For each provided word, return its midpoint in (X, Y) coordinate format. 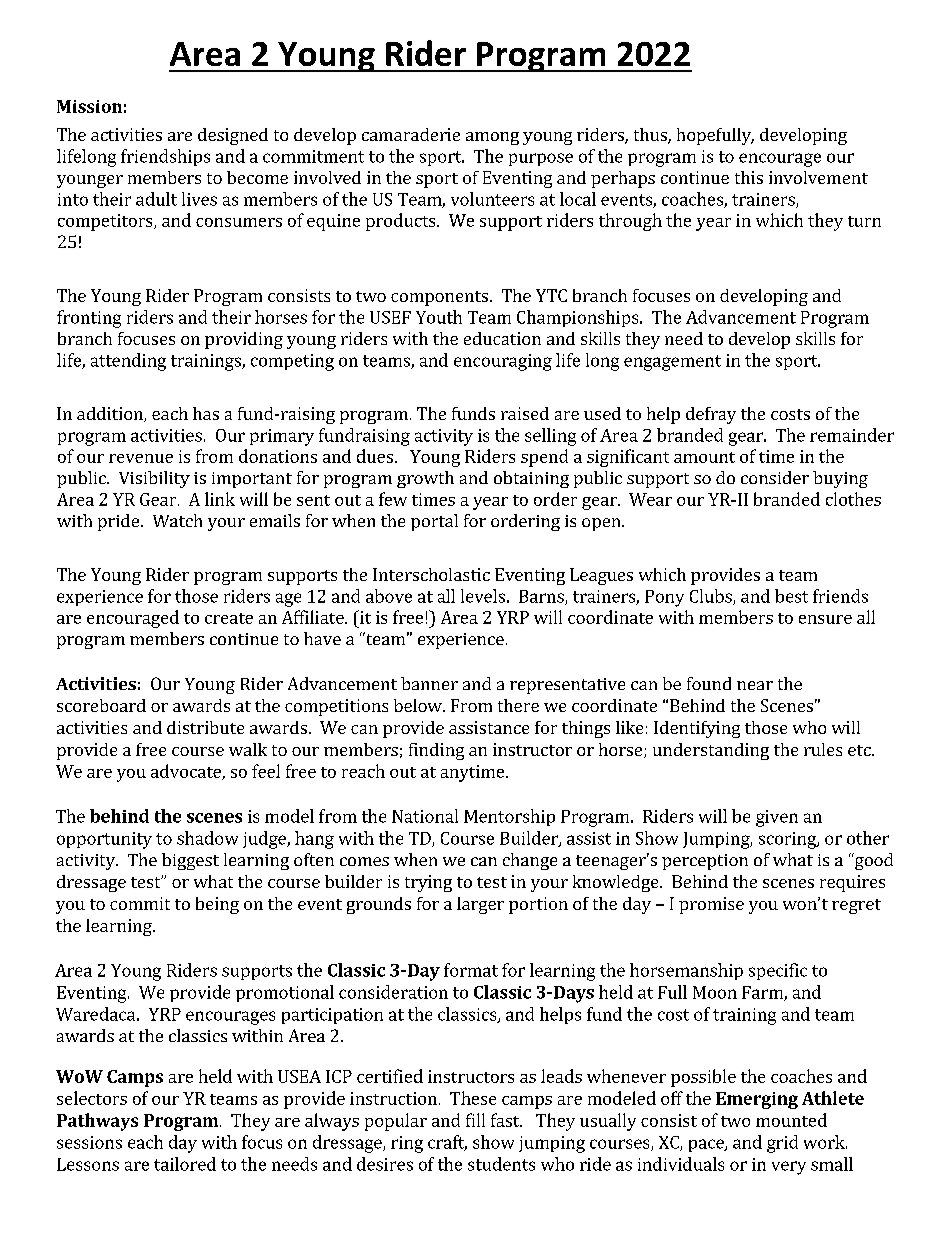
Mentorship (509, 817)
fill (475, 1120)
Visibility (154, 479)
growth (425, 479)
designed (233, 136)
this (749, 177)
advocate (187, 772)
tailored (185, 1164)
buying (840, 479)
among (492, 138)
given (777, 818)
